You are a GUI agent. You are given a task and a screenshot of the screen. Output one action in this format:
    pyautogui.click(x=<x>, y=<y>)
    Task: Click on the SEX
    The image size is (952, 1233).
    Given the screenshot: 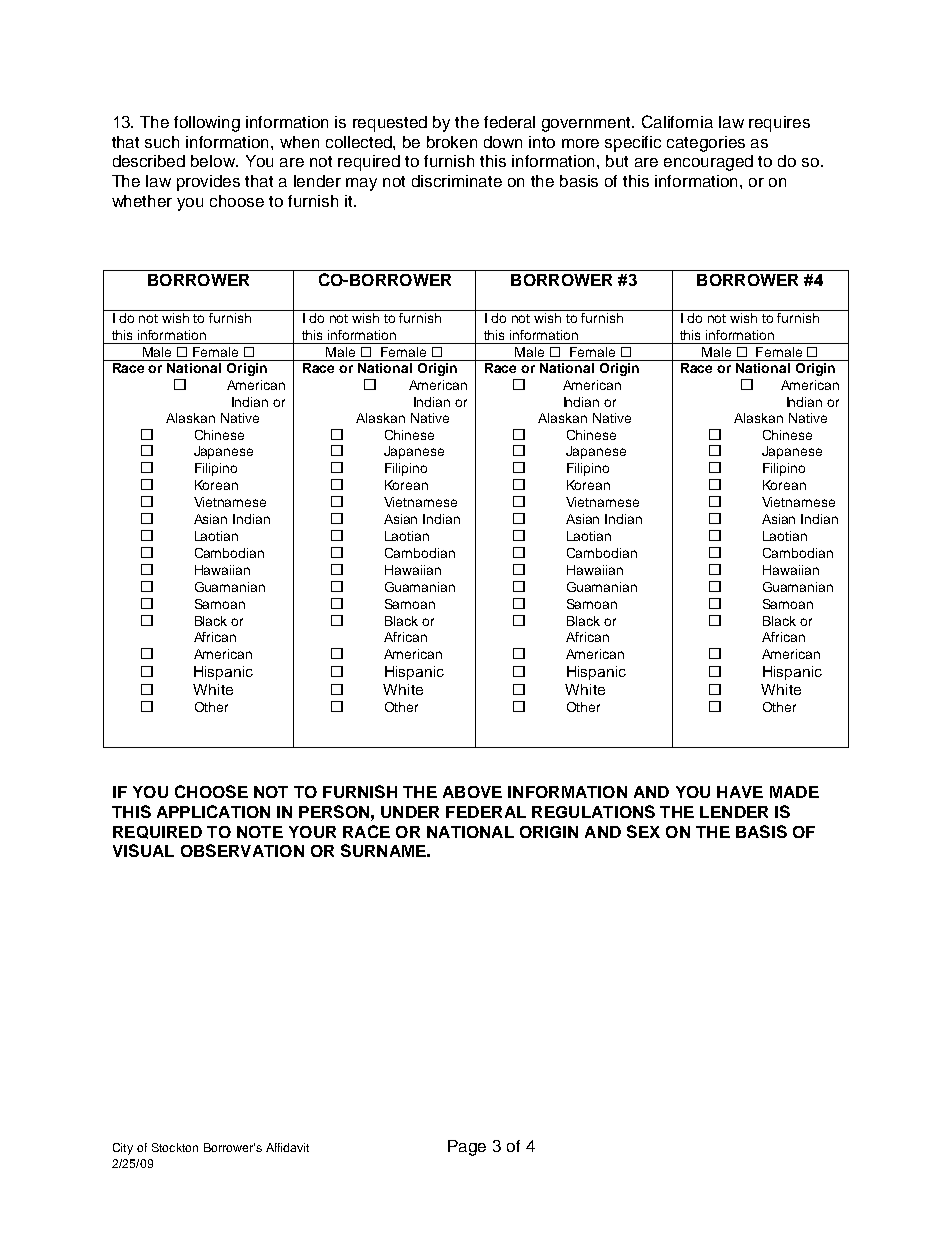 What is the action you would take?
    pyautogui.click(x=643, y=831)
